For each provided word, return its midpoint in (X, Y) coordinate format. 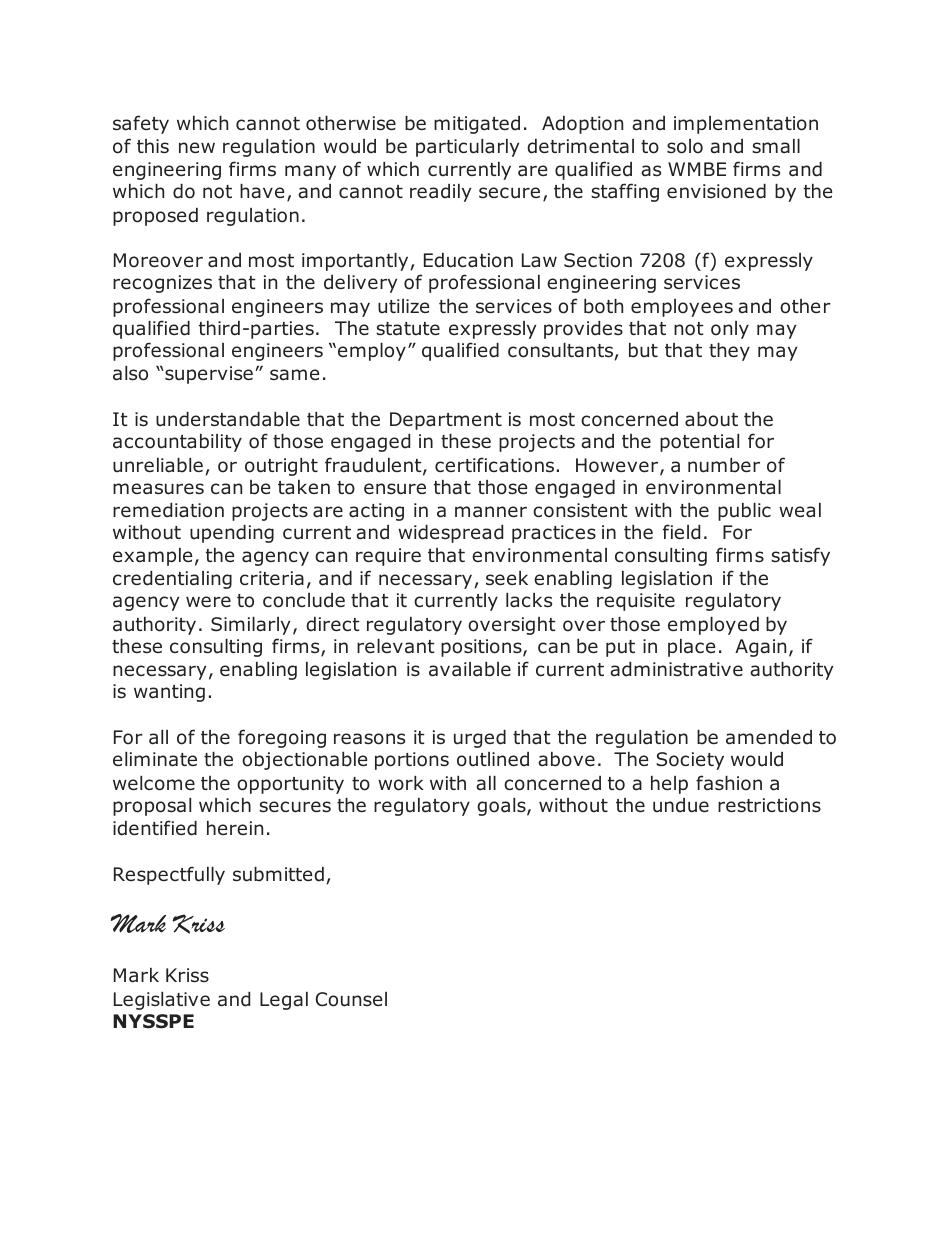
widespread (450, 534)
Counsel (351, 999)
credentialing (172, 580)
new (197, 147)
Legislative (162, 1001)
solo (685, 146)
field (681, 532)
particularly (467, 148)
